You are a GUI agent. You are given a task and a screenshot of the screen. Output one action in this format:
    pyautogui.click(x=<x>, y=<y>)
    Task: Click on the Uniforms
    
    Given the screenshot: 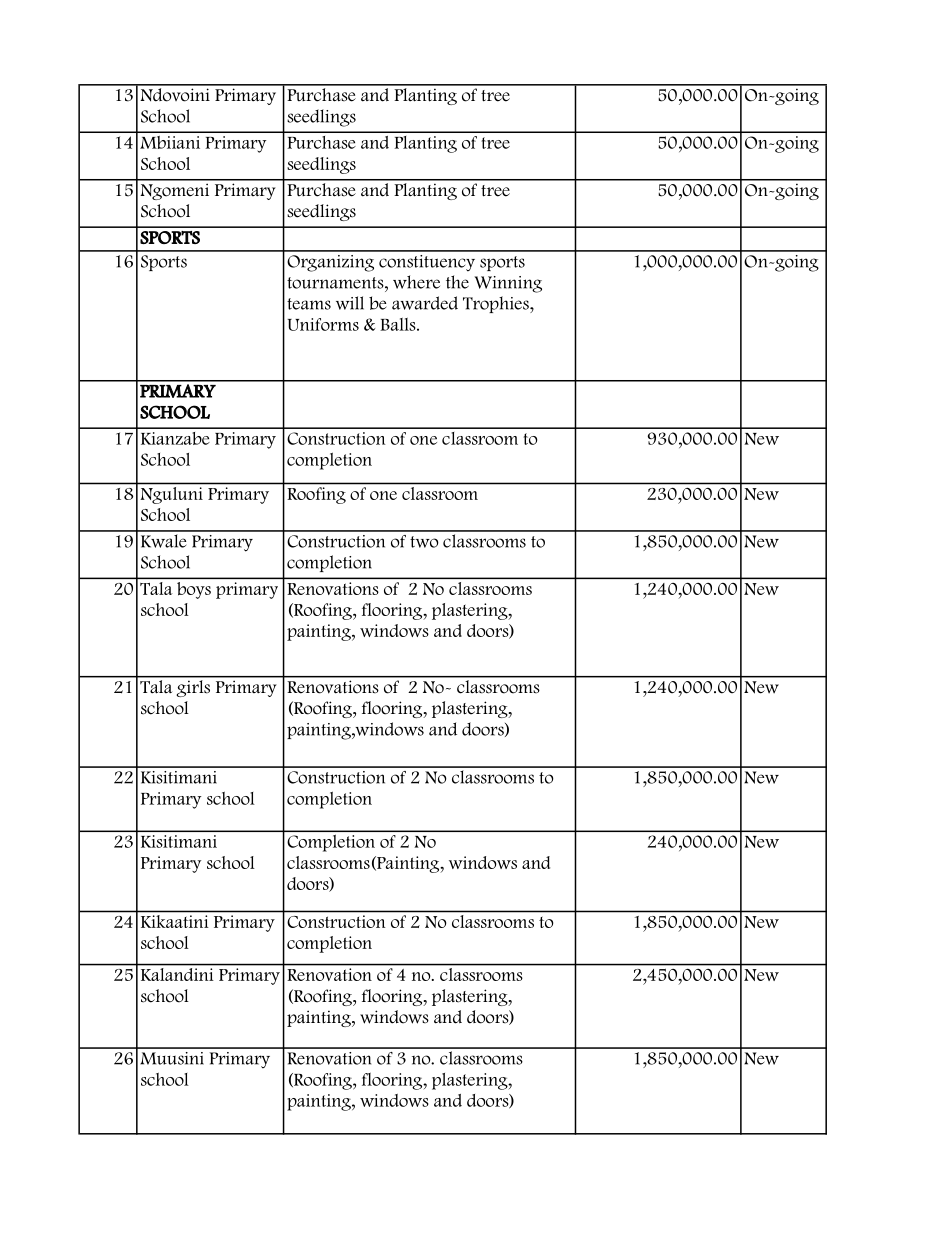 What is the action you would take?
    pyautogui.click(x=323, y=324)
